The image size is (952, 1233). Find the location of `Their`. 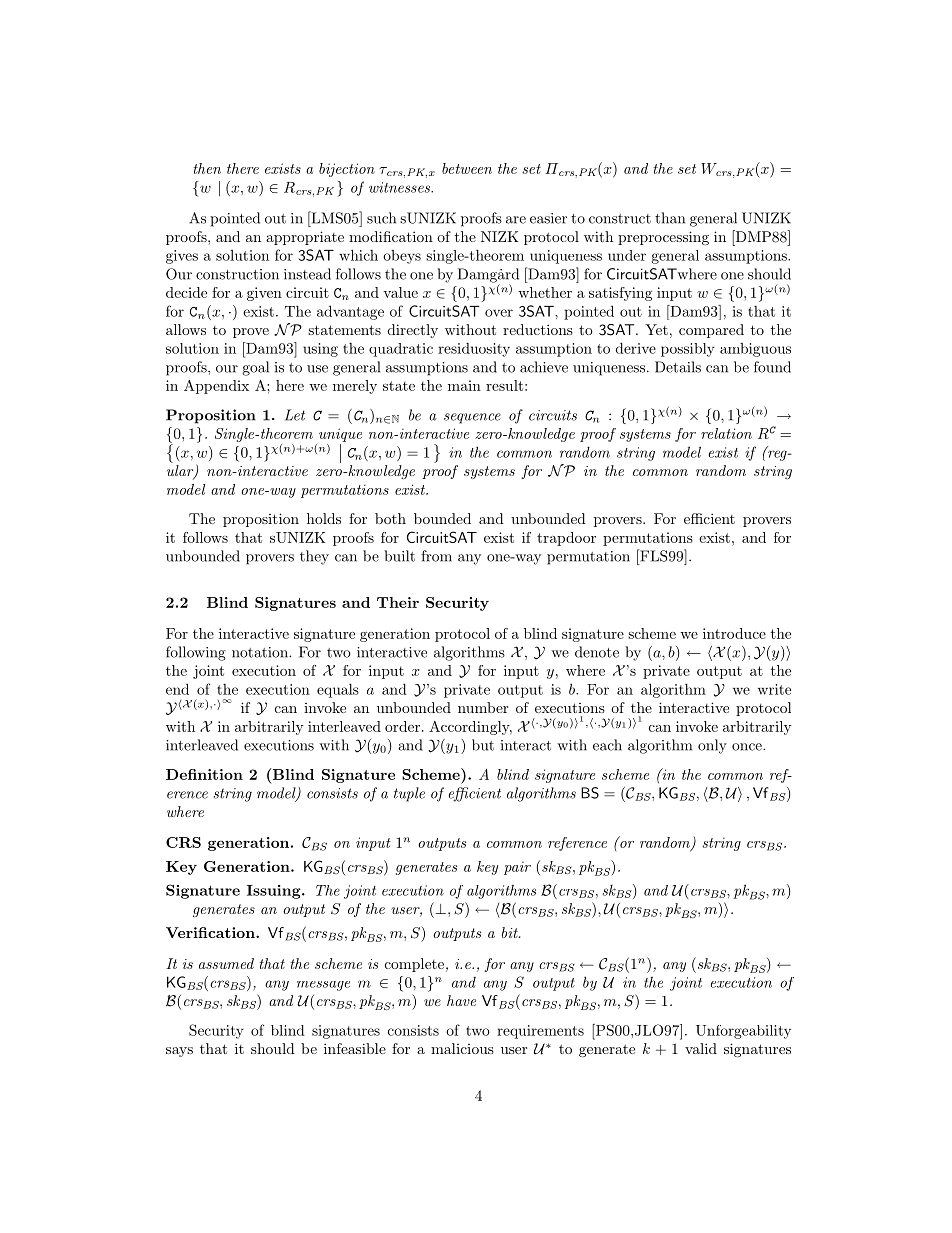

Their is located at coordinates (398, 602).
